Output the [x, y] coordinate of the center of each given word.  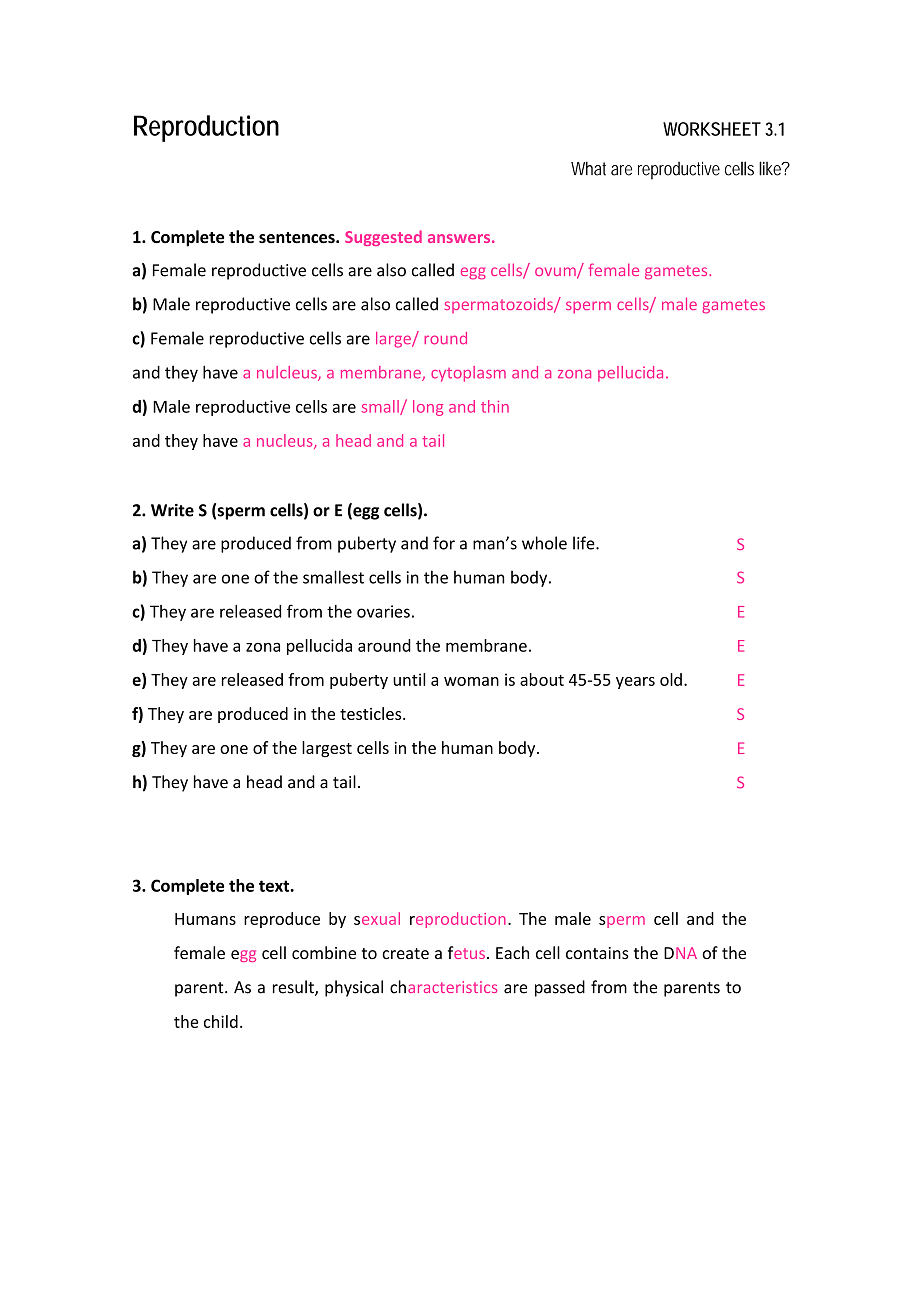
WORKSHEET [712, 129]
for [444, 543]
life [585, 543]
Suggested [383, 238]
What [588, 168]
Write [172, 510]
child [221, 1021]
